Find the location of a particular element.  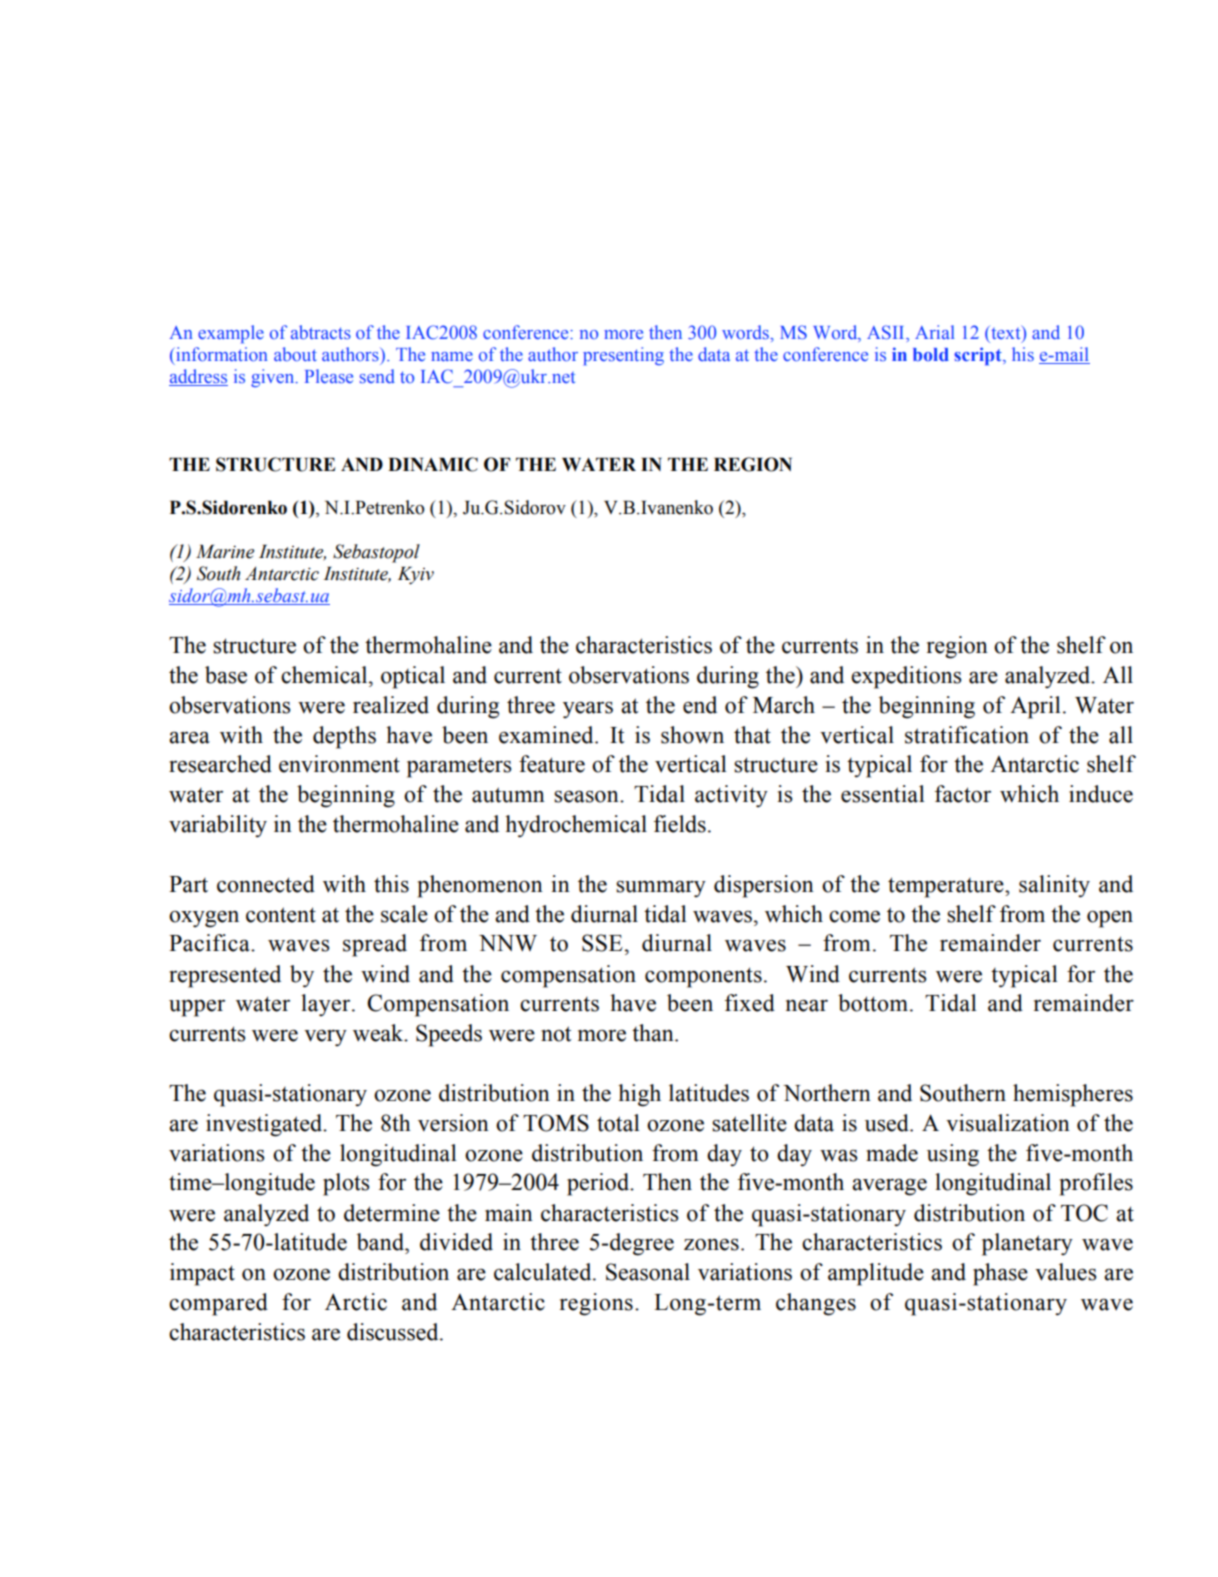

compared is located at coordinates (218, 1304).
